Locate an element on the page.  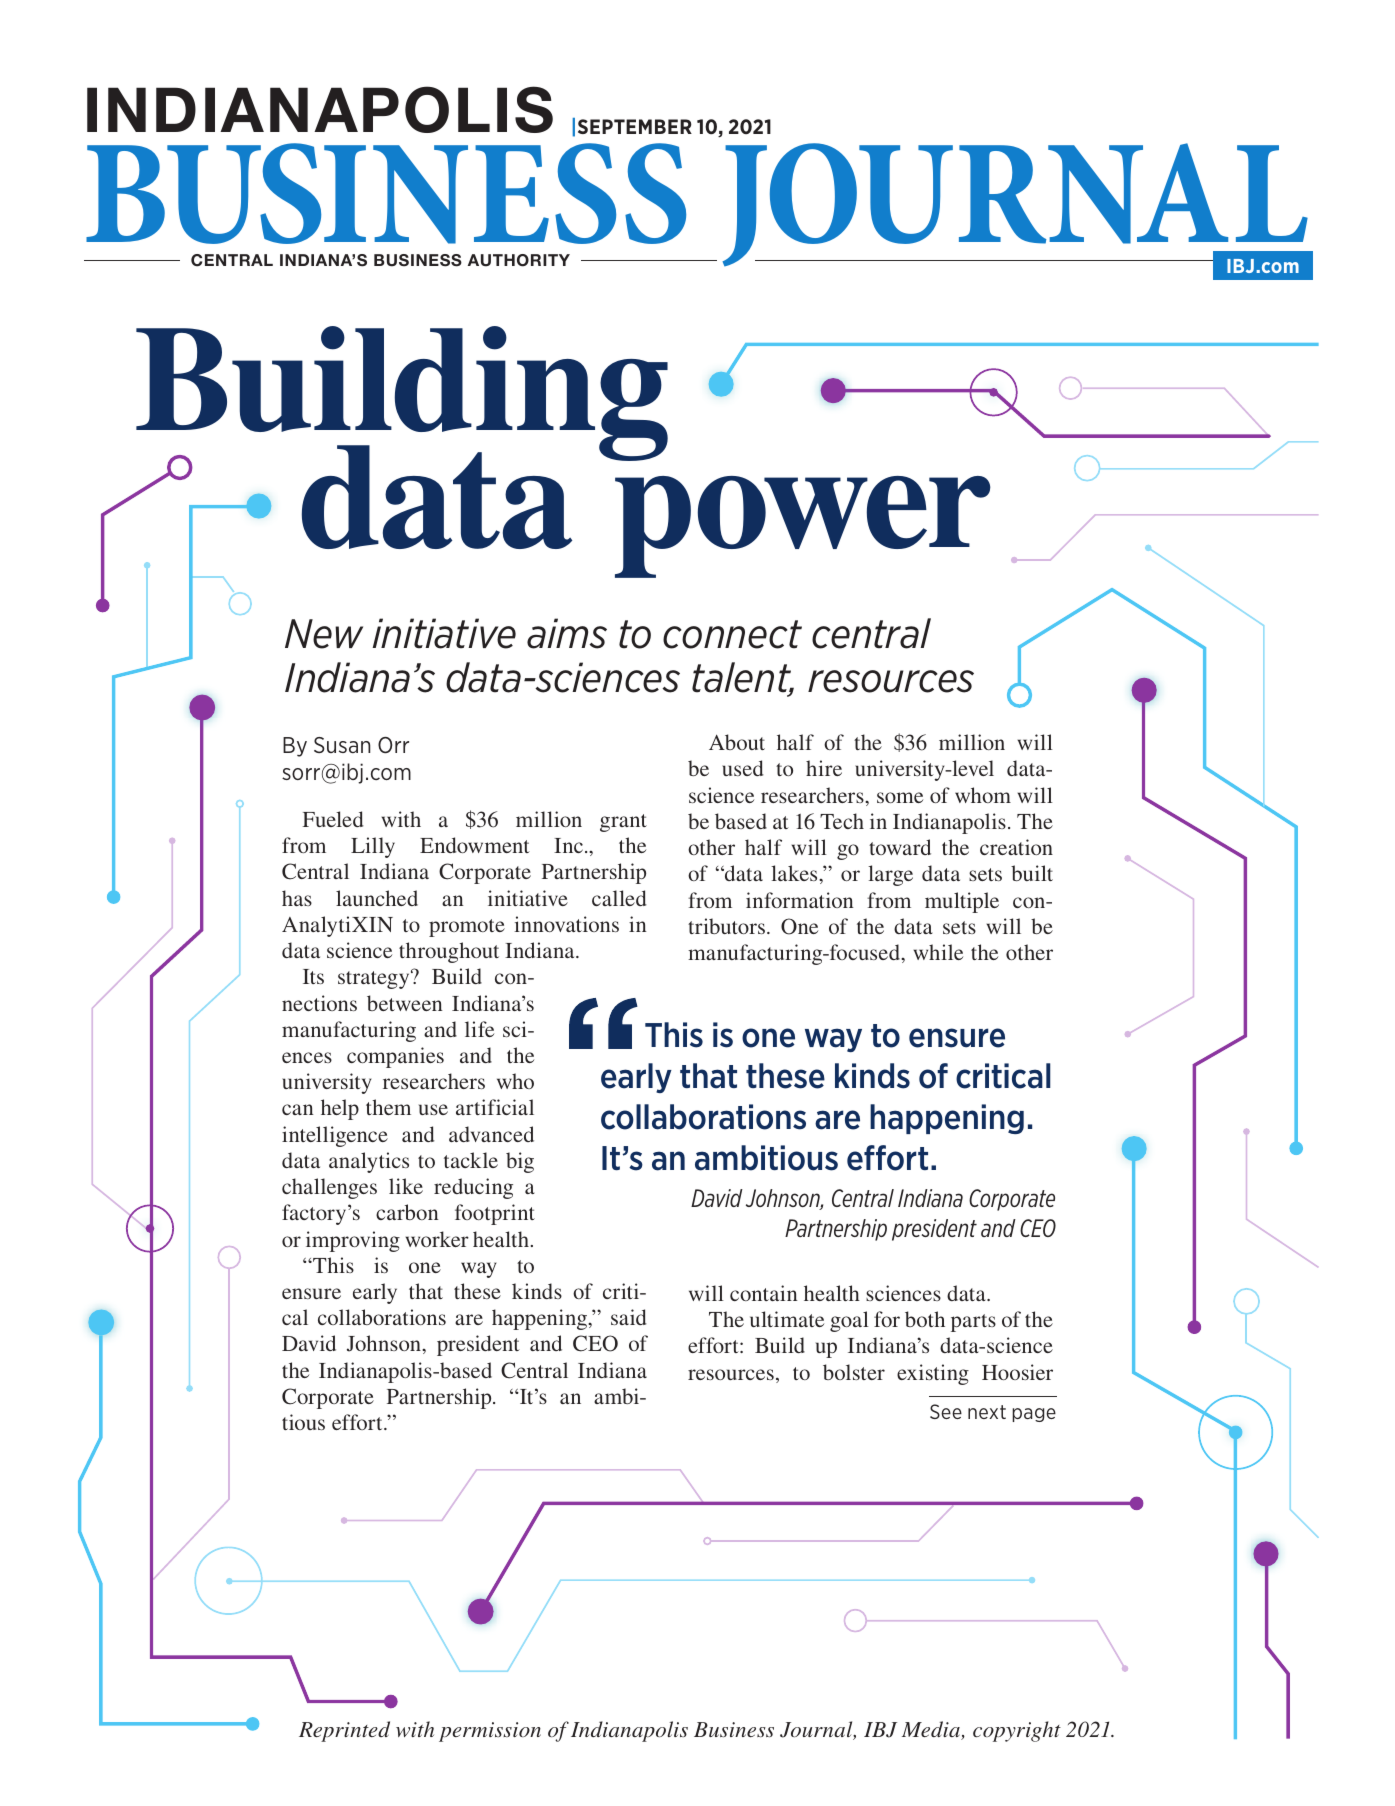
AUTHORITY is located at coordinates (519, 260).
